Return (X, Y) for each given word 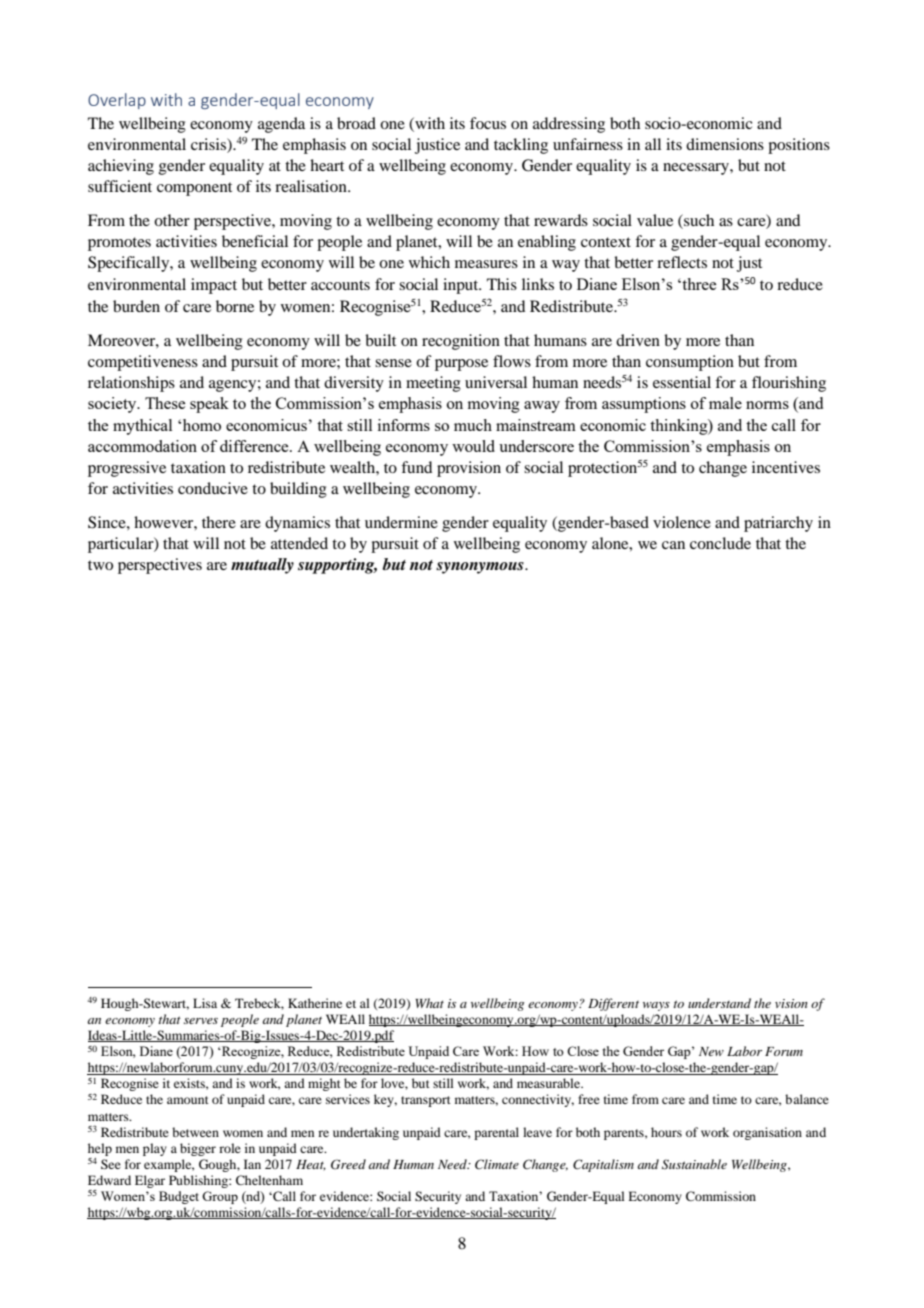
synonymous (481, 568)
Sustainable (694, 1164)
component (194, 189)
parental (496, 1133)
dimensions (725, 144)
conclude (720, 543)
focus (488, 123)
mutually (262, 566)
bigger (198, 1149)
